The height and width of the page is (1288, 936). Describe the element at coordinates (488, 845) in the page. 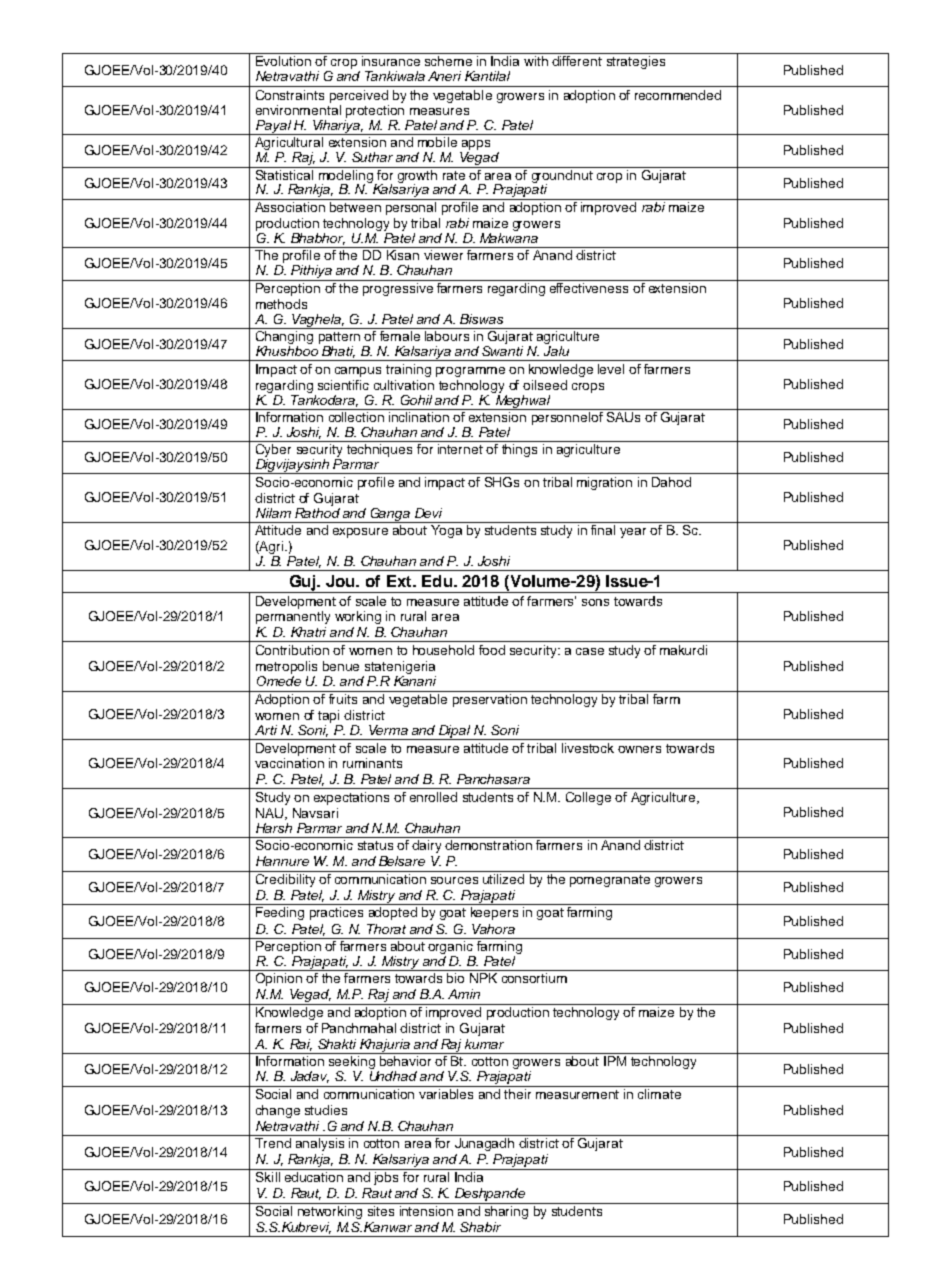

I see `demonstration` at that location.
